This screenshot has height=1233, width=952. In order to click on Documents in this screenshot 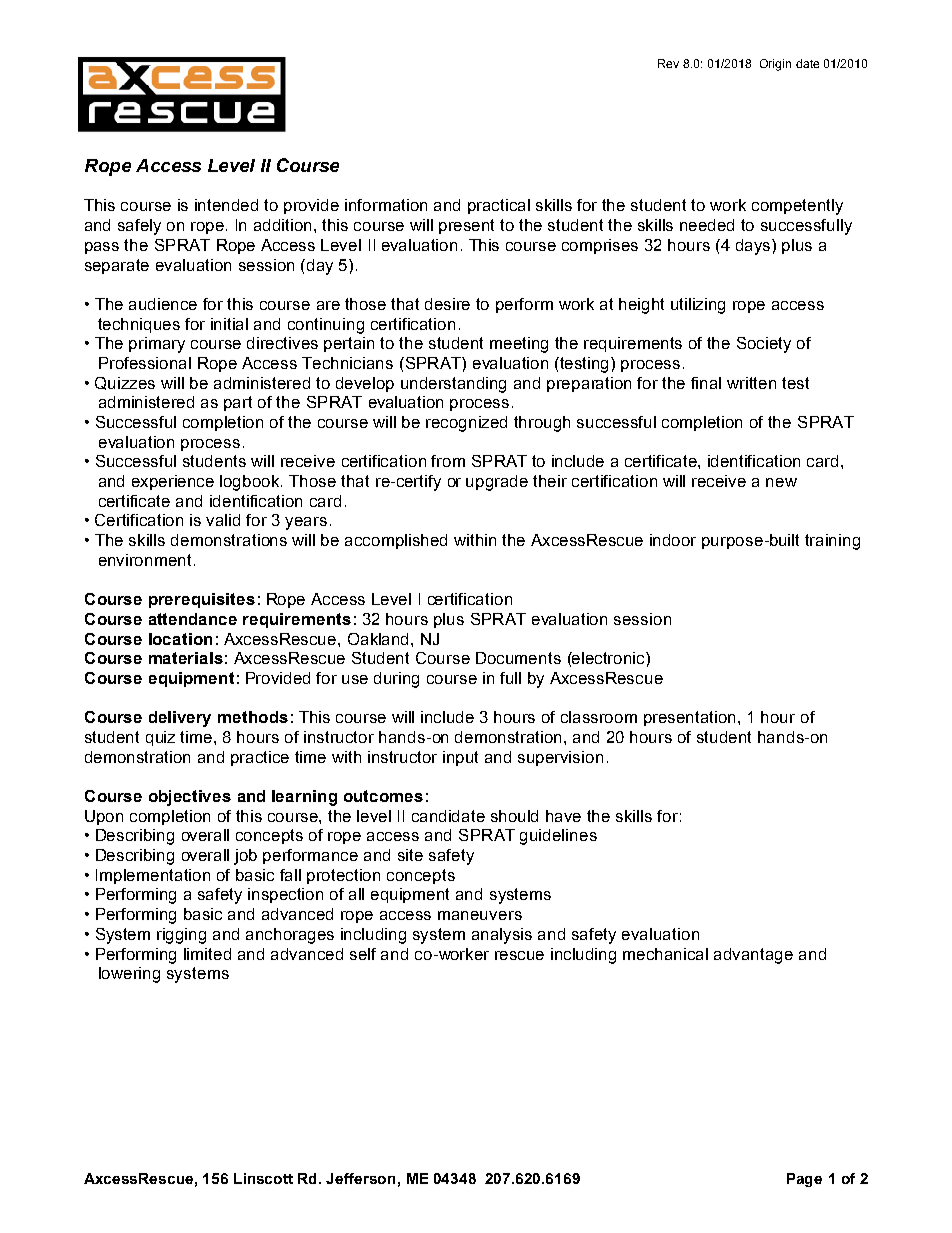, I will do `click(518, 658)`.
